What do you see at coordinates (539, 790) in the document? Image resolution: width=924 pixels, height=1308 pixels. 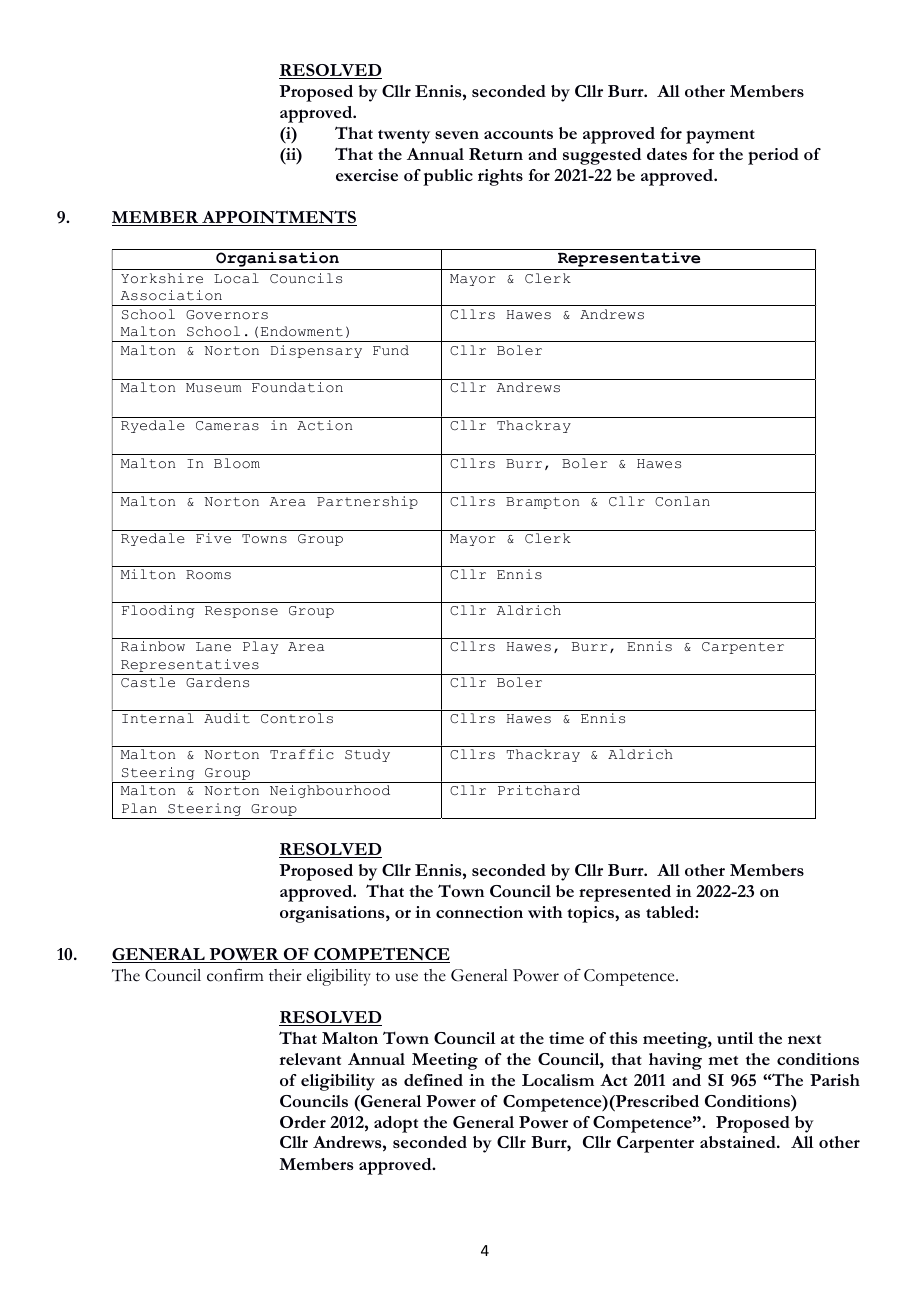 I see `Pritchard` at bounding box center [539, 790].
